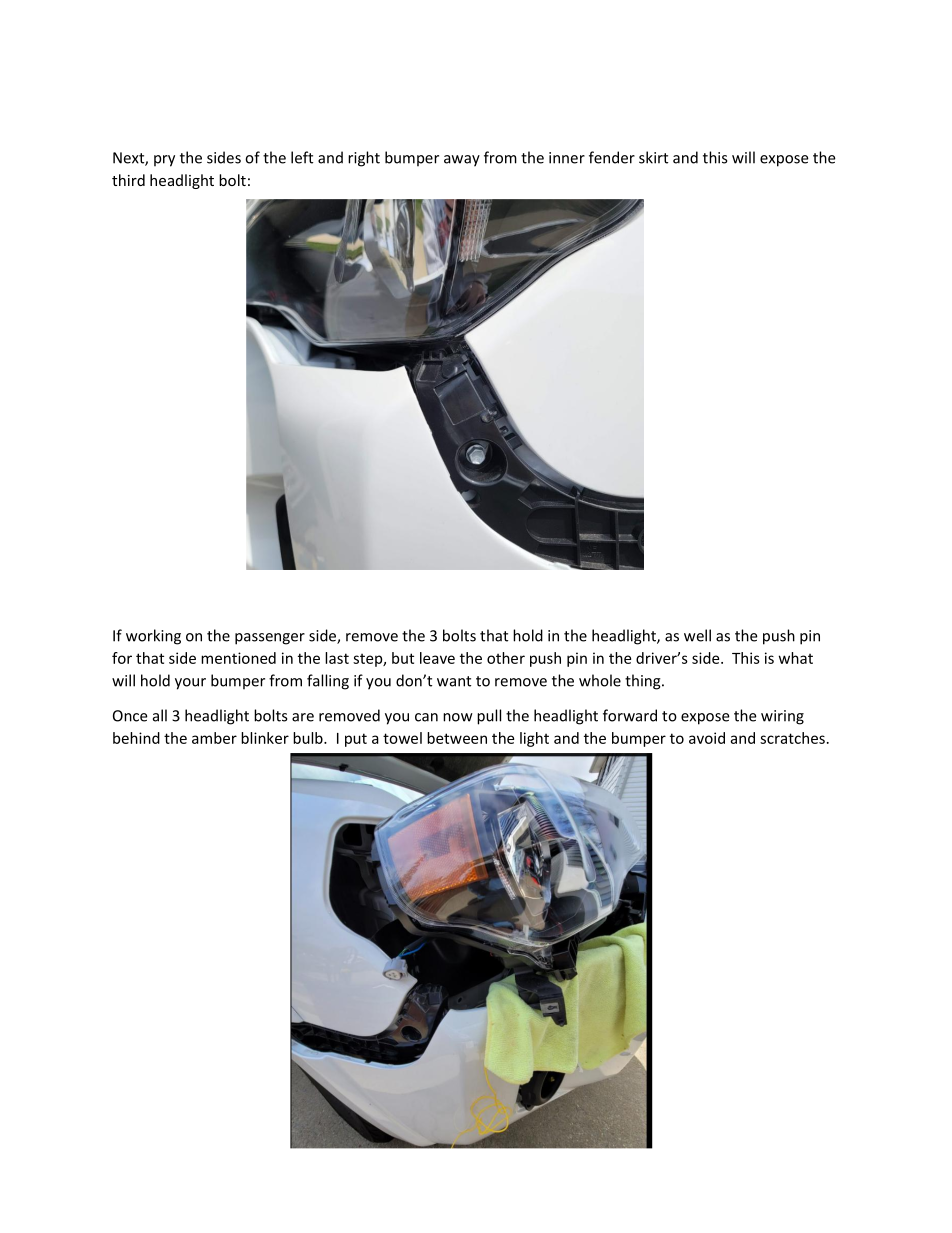  Describe the element at coordinates (697, 635) in the document. I see `well` at that location.
